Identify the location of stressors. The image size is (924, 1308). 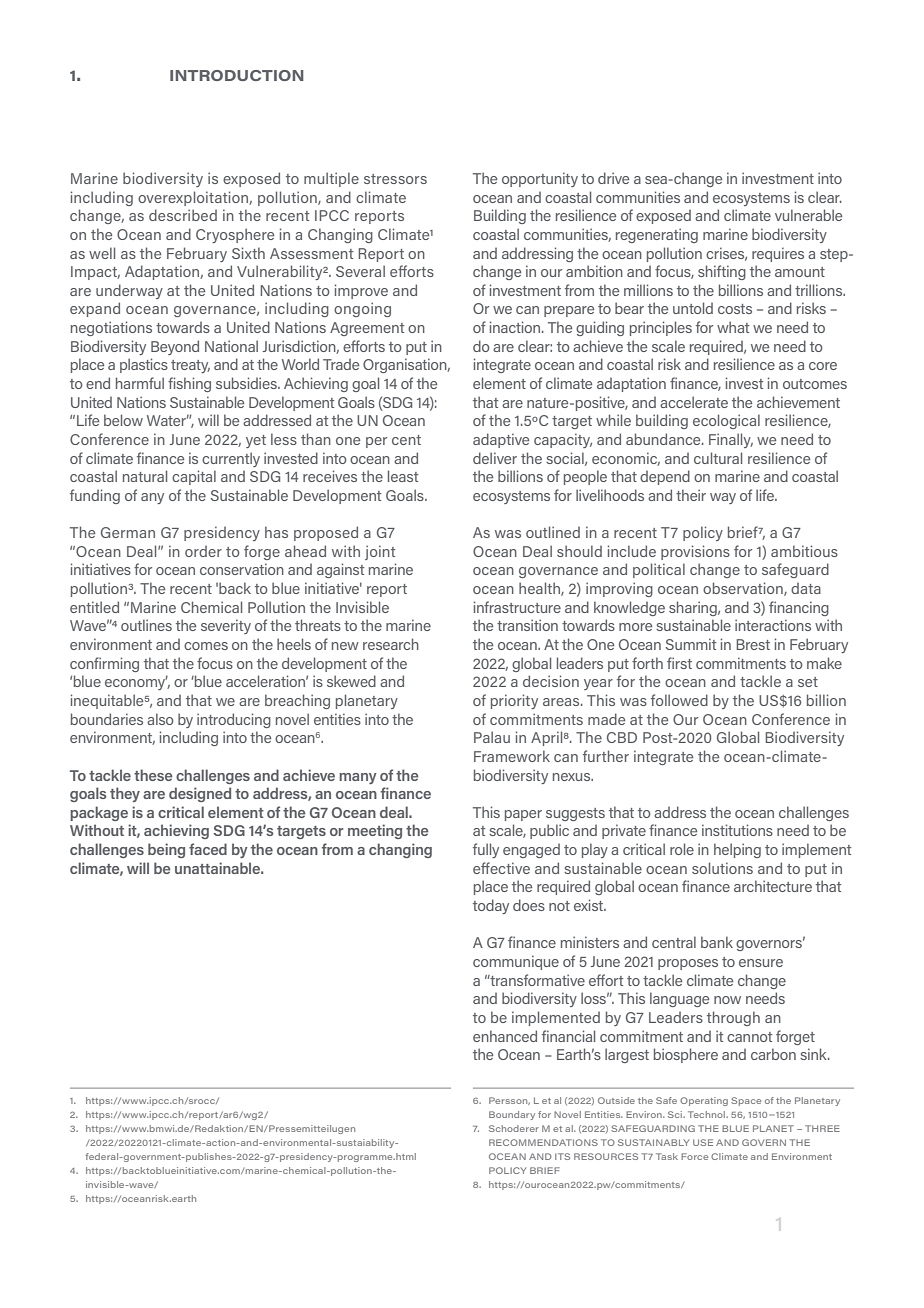
(395, 179).
